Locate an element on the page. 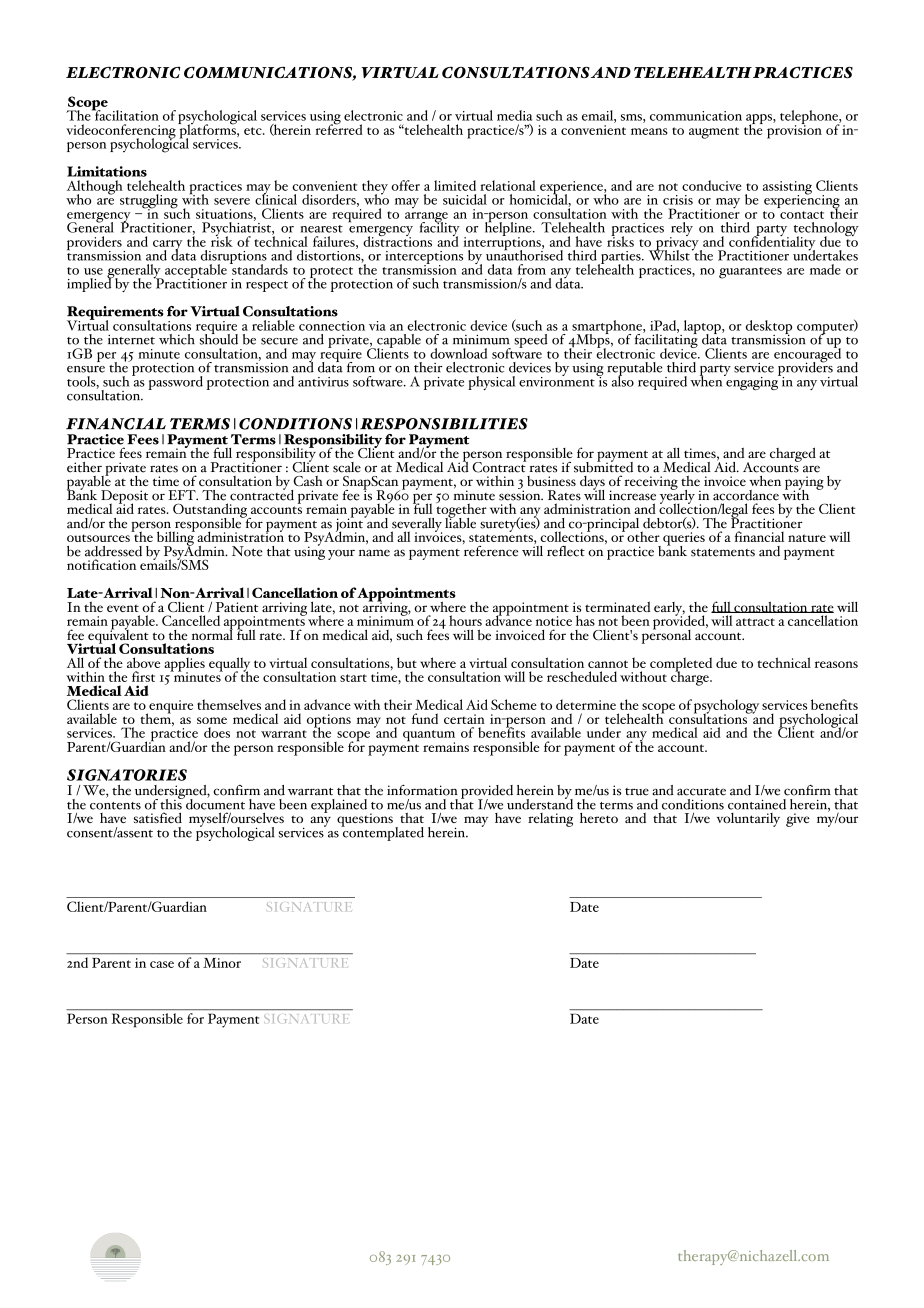  queries is located at coordinates (684, 540).
